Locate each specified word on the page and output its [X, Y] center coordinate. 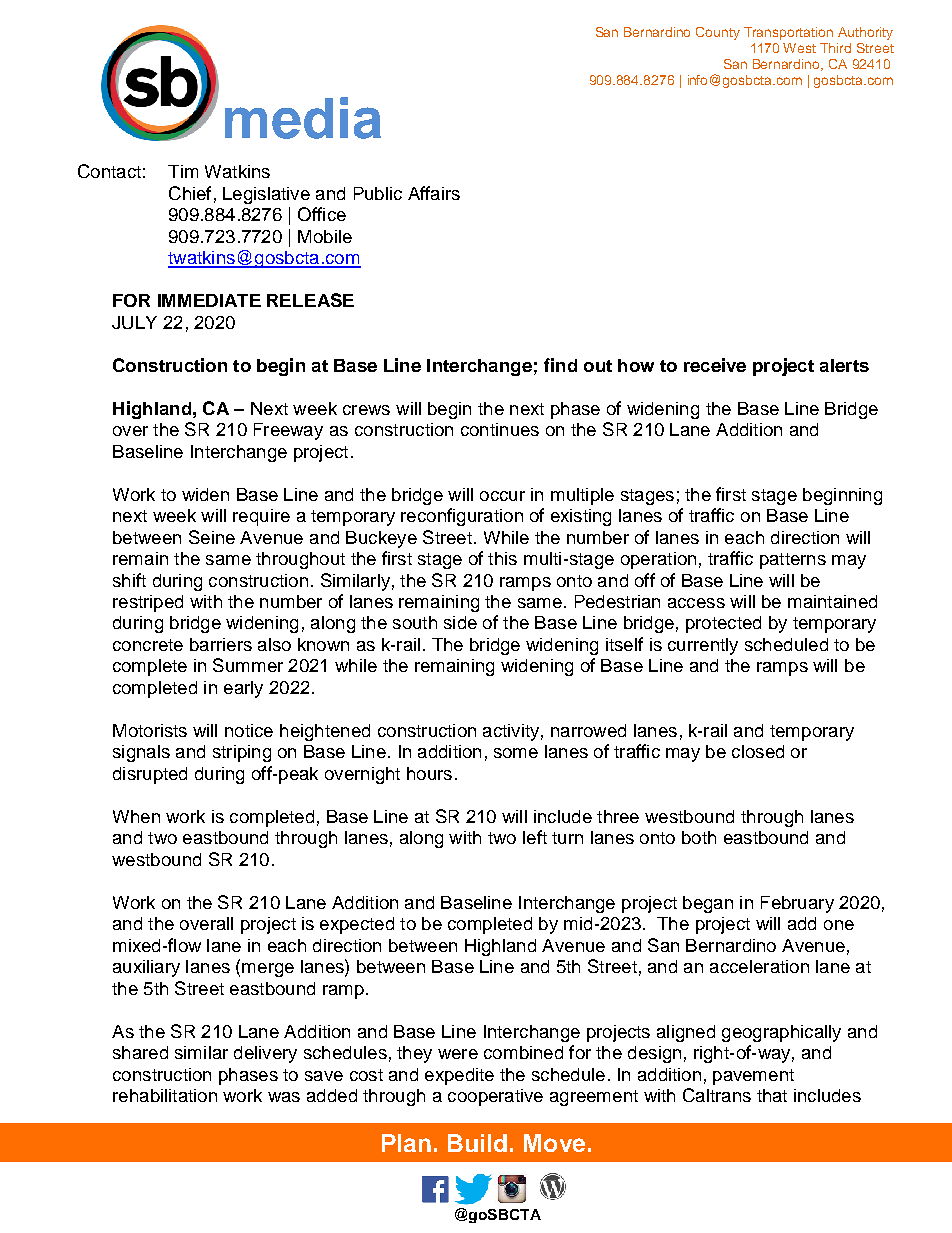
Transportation [788, 33]
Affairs [434, 193]
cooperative [495, 1097]
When [136, 816]
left [535, 837]
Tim [183, 171]
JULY [134, 322]
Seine [212, 537]
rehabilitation [165, 1095]
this [502, 558]
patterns [793, 561]
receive [715, 365]
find [560, 365]
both [699, 837]
